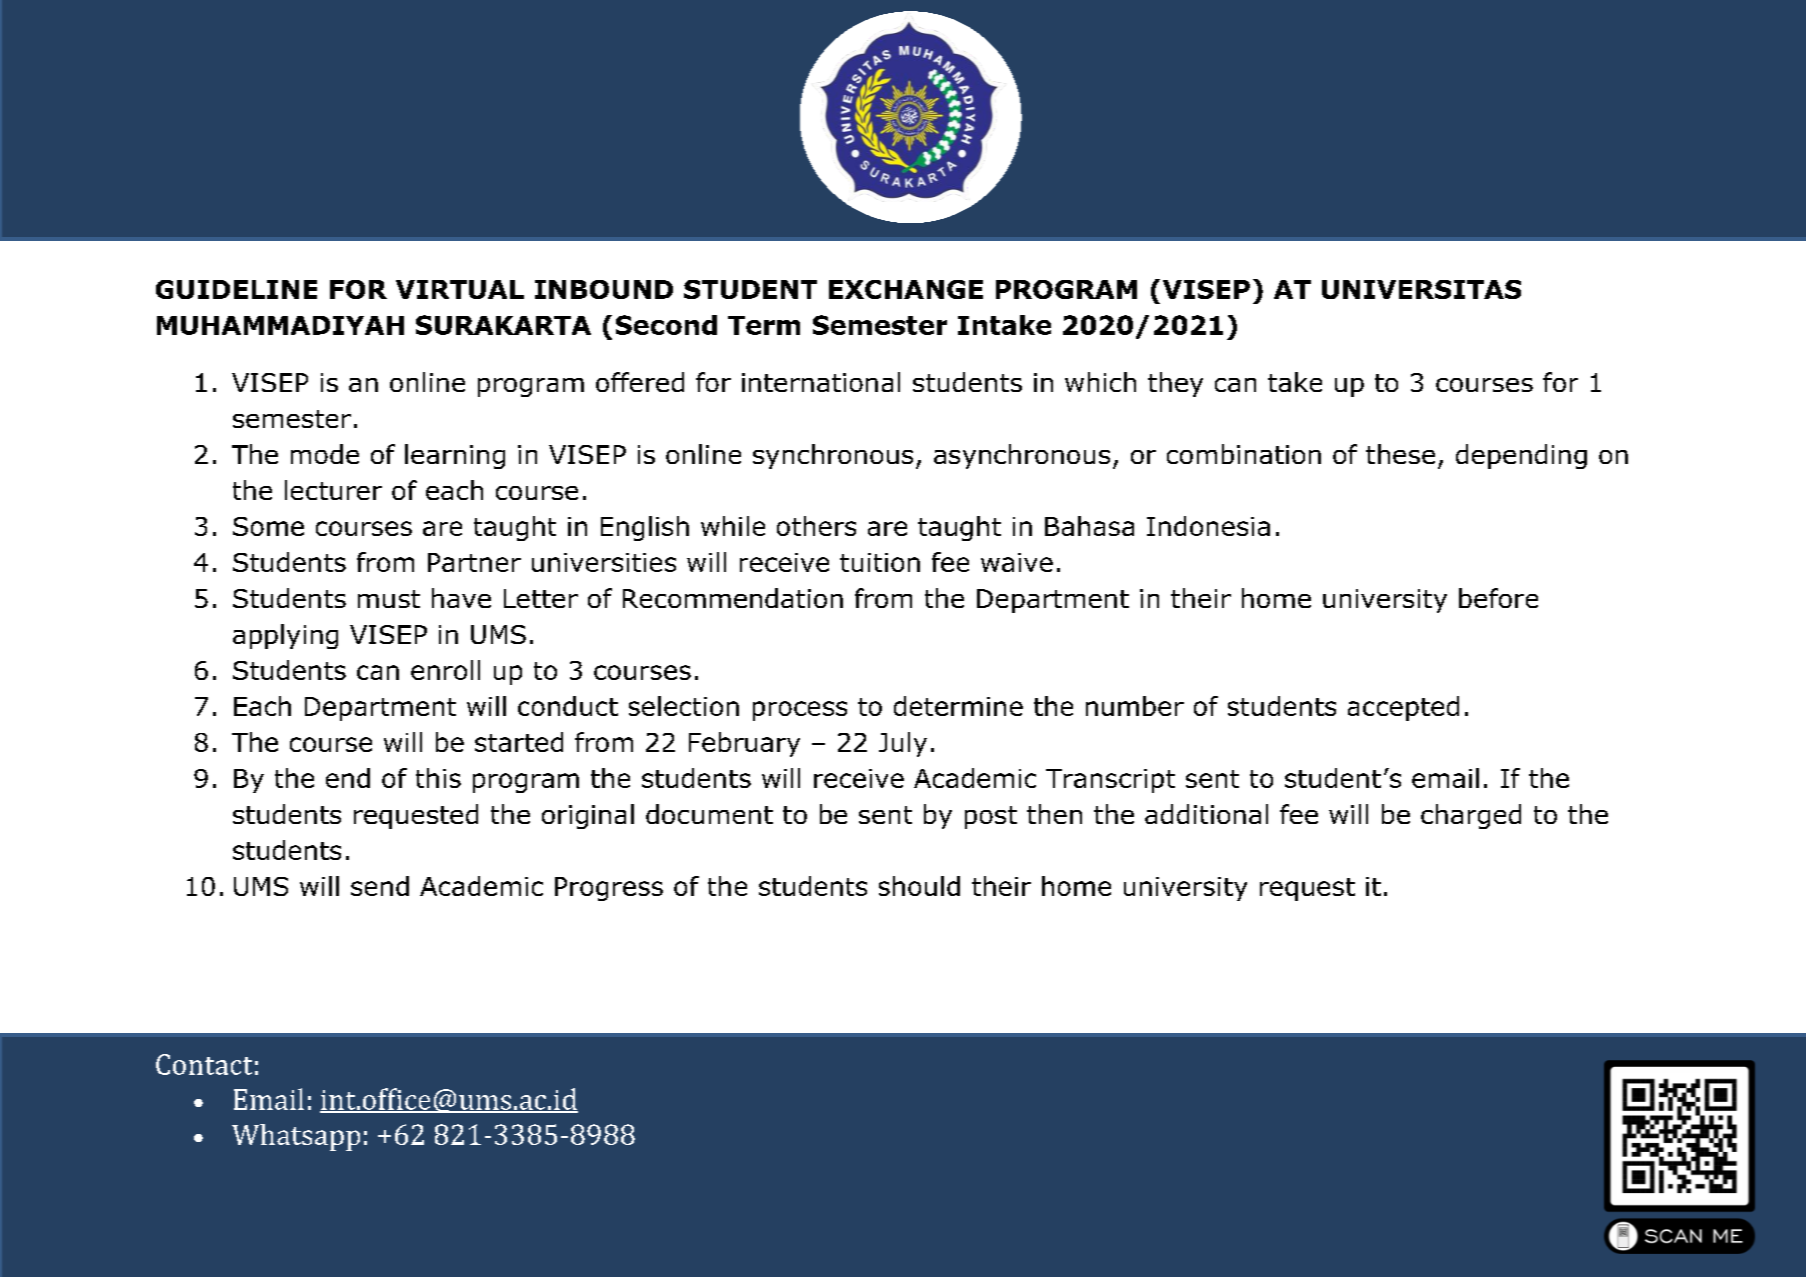 The width and height of the image is (1806, 1277). I want to click on Whatsapp, so click(296, 1137).
